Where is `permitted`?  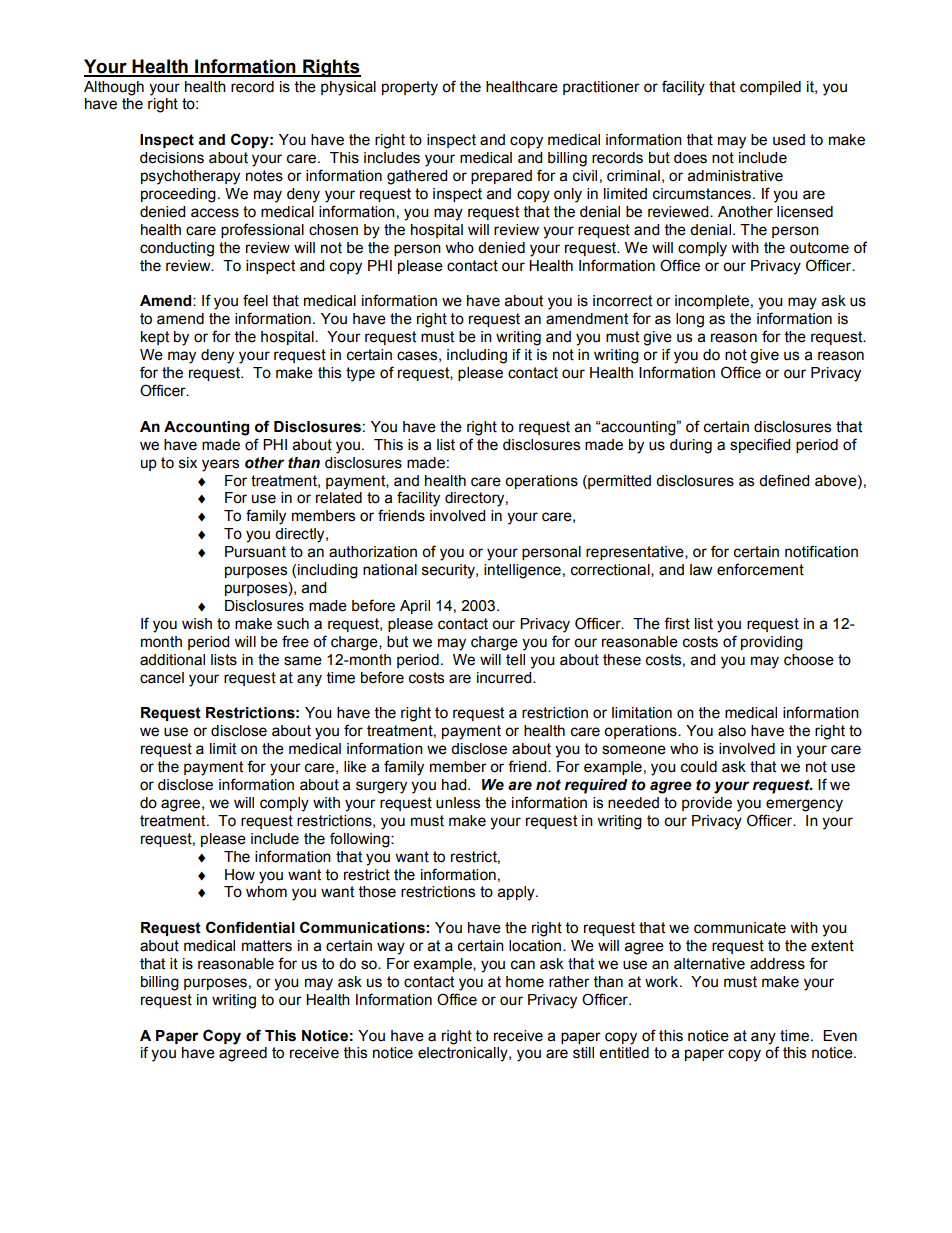
permitted is located at coordinates (618, 482).
